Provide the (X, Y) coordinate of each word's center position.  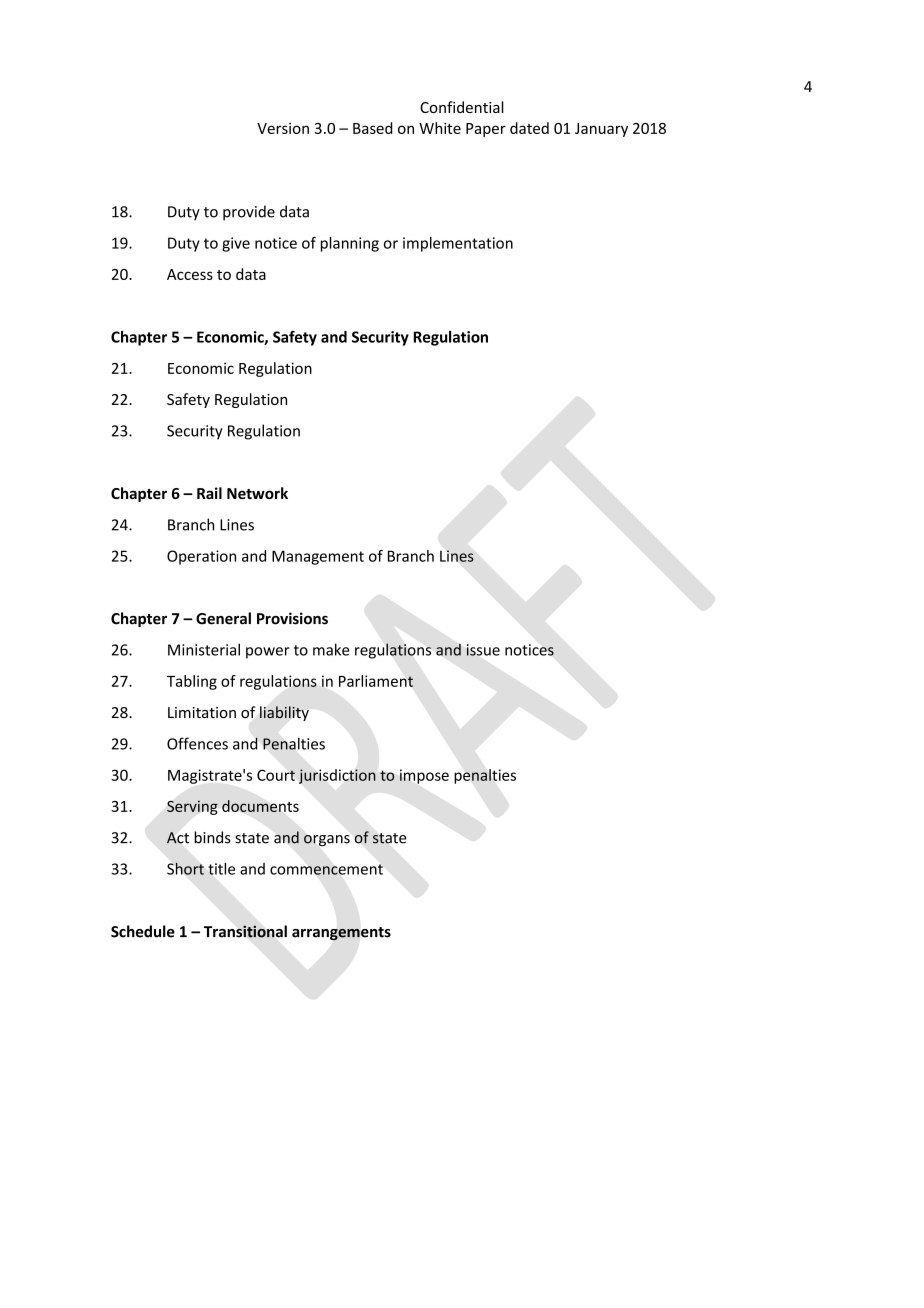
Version (283, 128)
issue (483, 650)
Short (185, 869)
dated (529, 128)
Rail (209, 493)
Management (318, 557)
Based (373, 128)
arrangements (341, 934)
